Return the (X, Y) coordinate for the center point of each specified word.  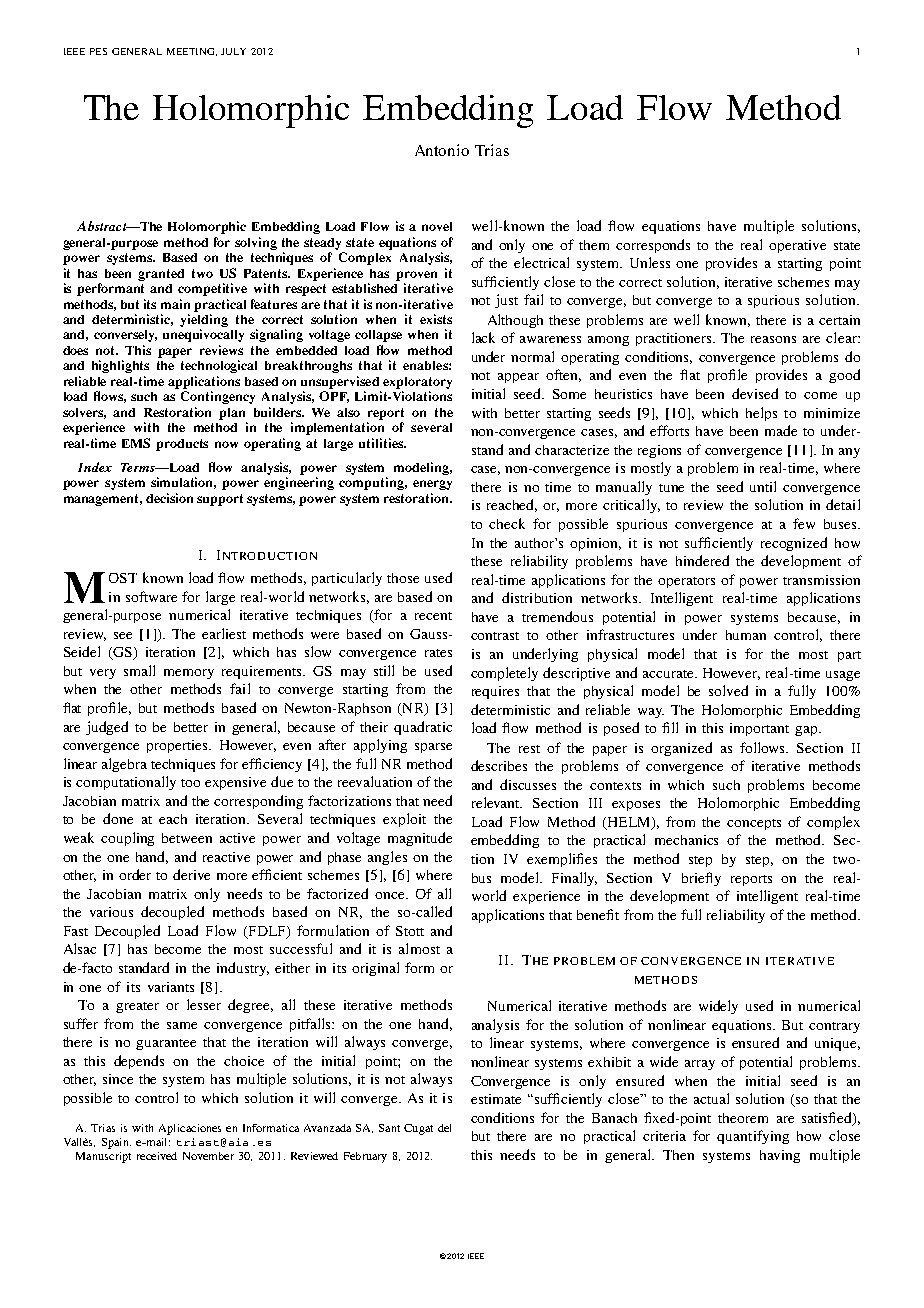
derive (191, 874)
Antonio (442, 150)
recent (433, 616)
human (746, 635)
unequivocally (203, 335)
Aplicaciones (190, 1129)
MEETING (192, 52)
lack (483, 337)
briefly (701, 879)
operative (797, 246)
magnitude (420, 839)
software (151, 596)
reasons (773, 339)
